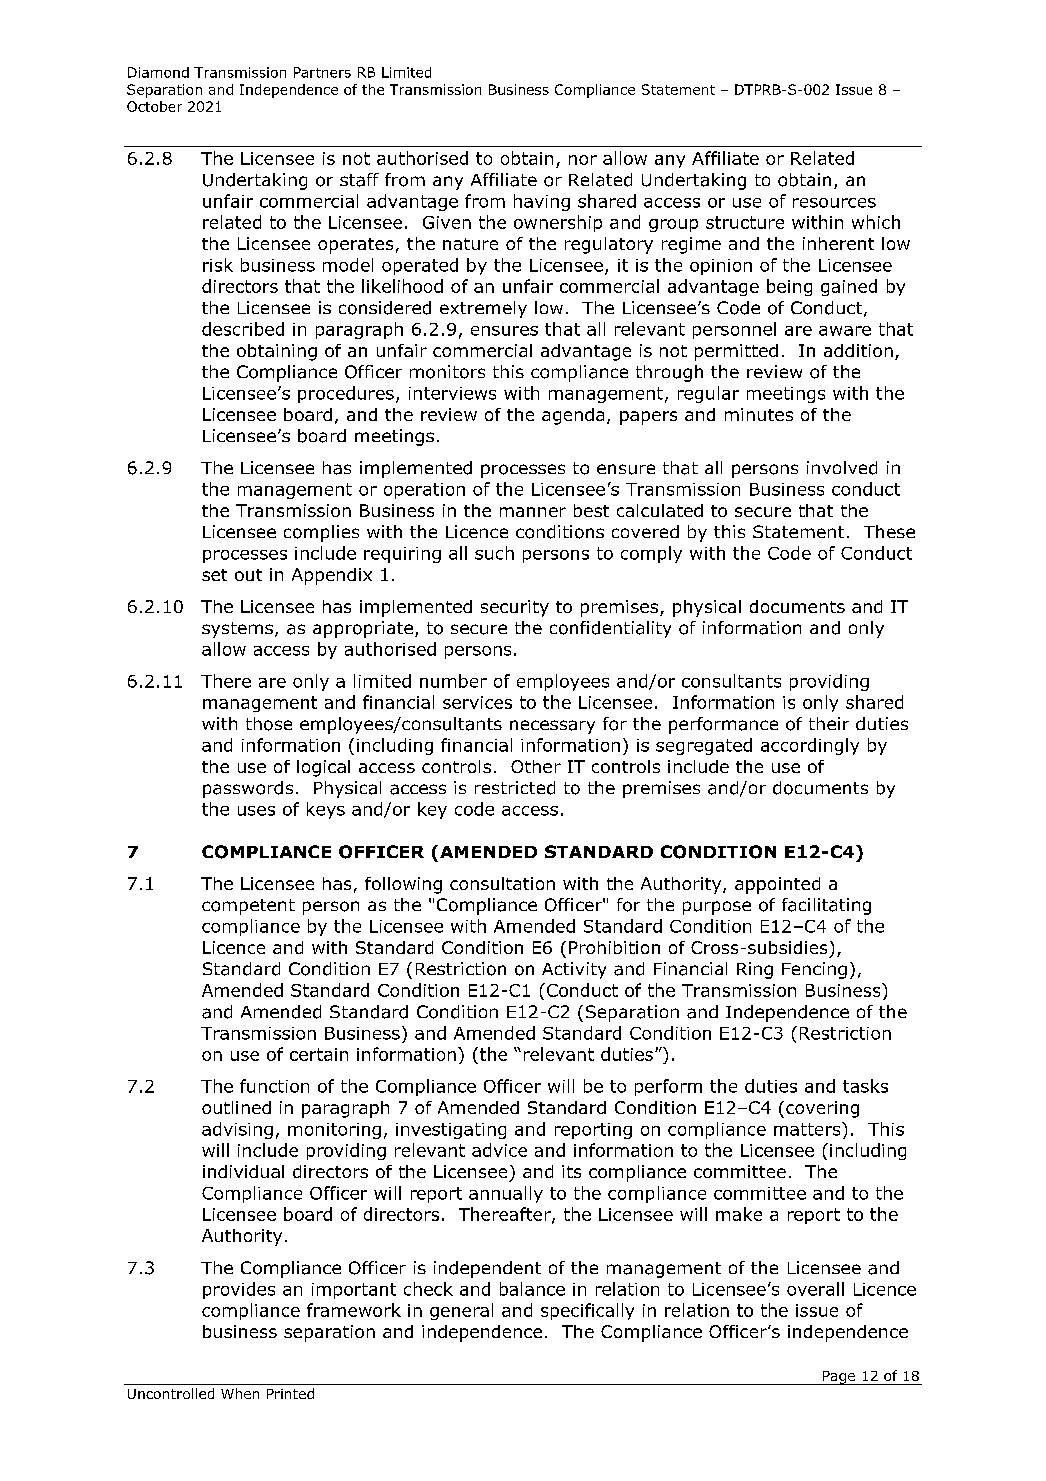 The image size is (1046, 1481). What do you see at coordinates (834, 203) in the page?
I see `resources` at bounding box center [834, 203].
